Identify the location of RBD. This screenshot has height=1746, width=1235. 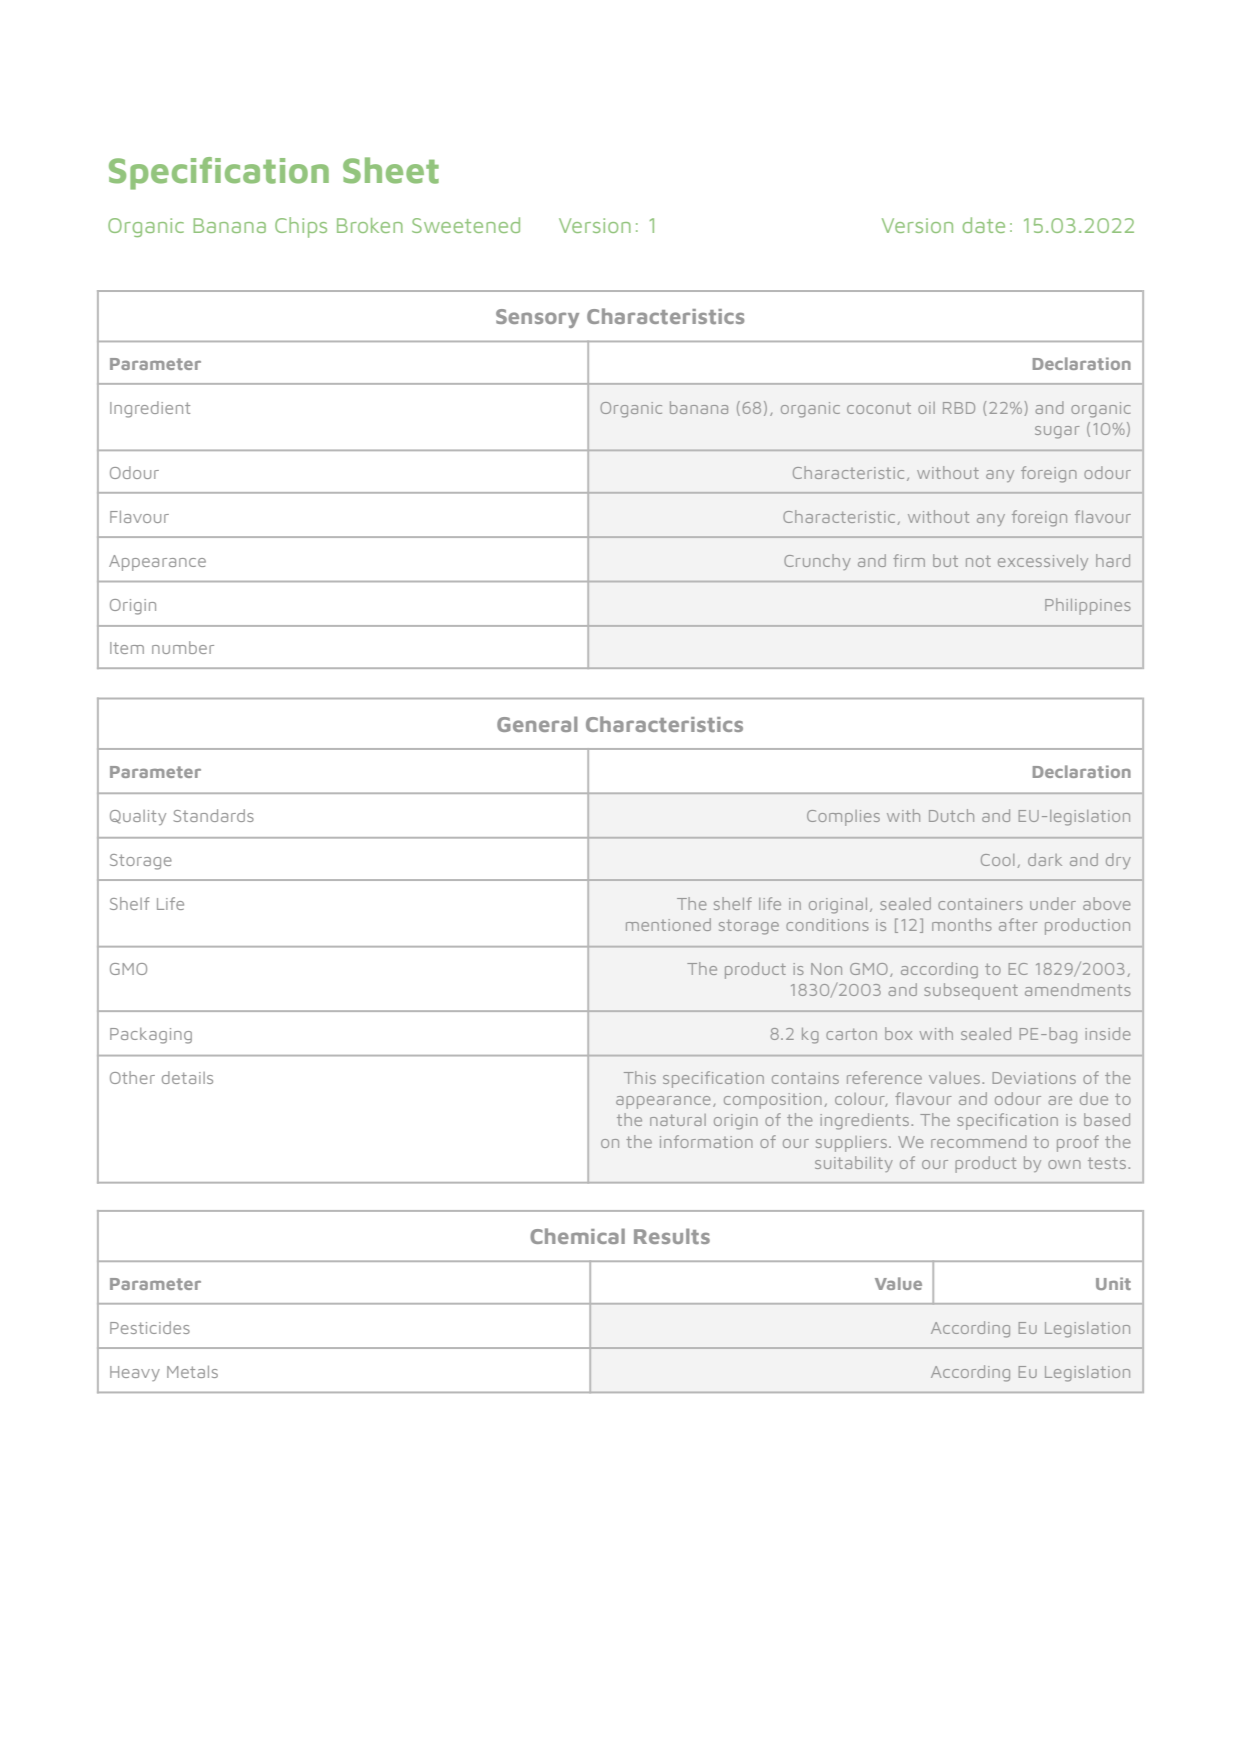
(959, 408).
